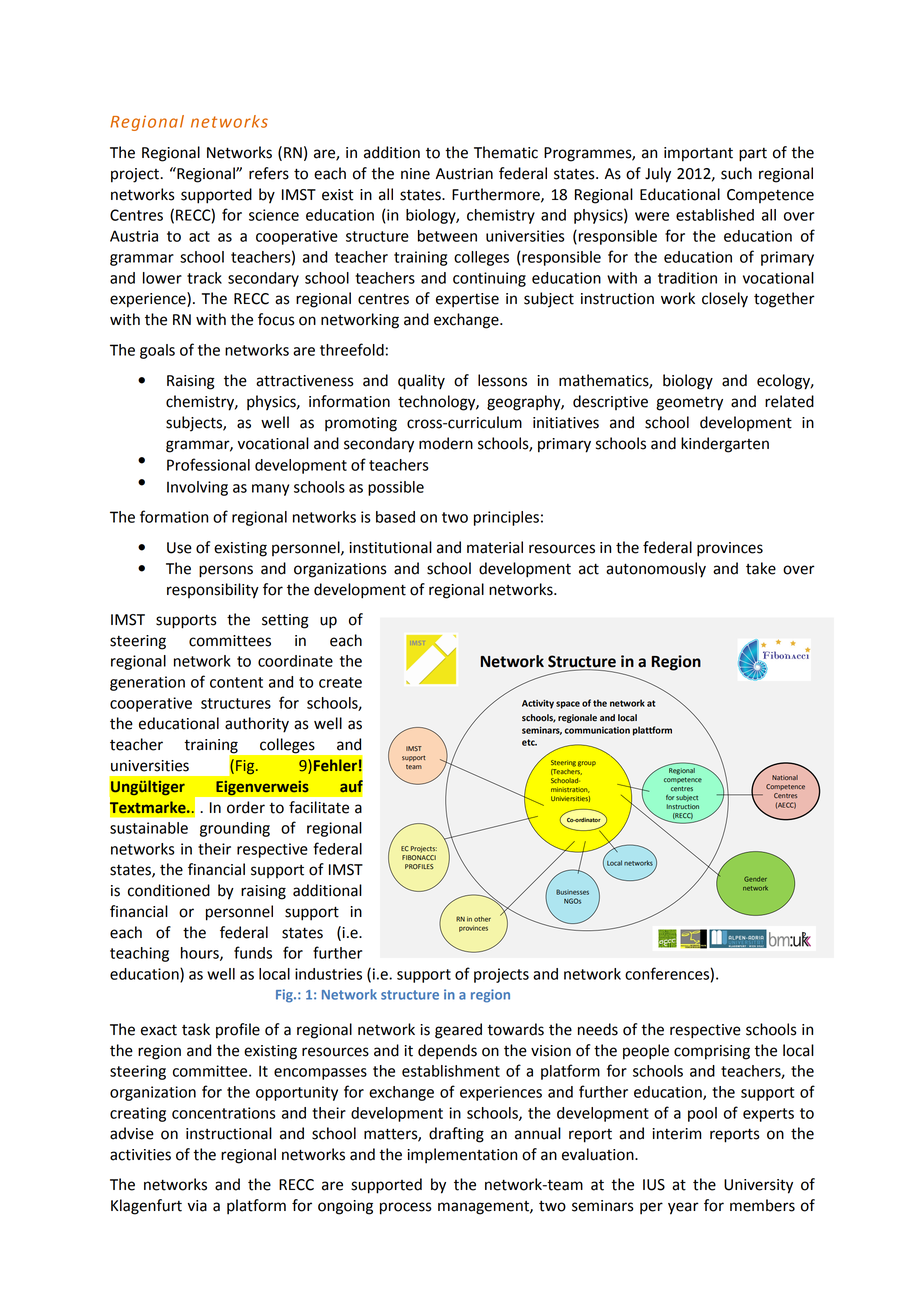 Image resolution: width=924 pixels, height=1308 pixels. I want to click on implementation, so click(462, 1156).
